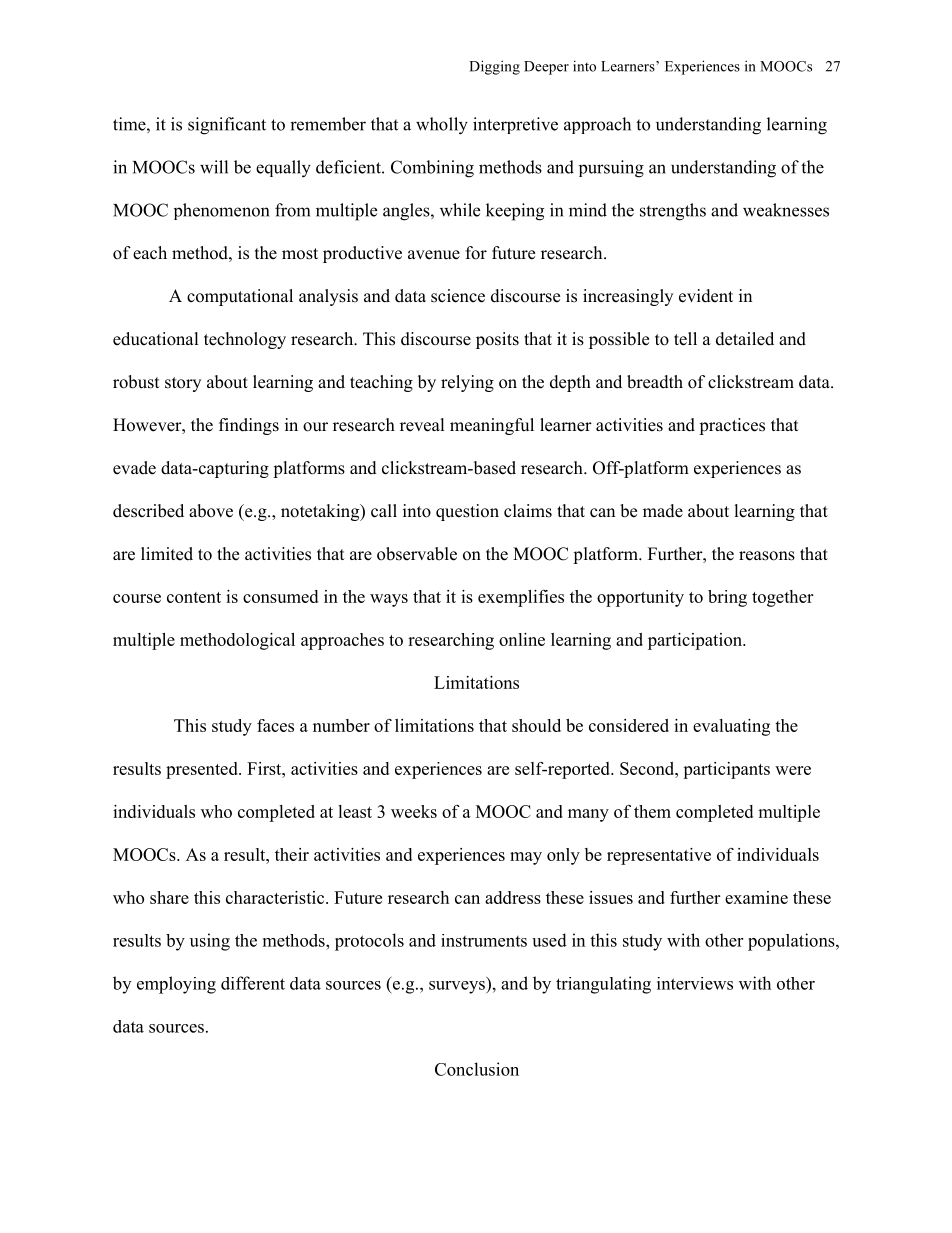 The width and height of the image is (952, 1233). I want to click on findings, so click(249, 426).
